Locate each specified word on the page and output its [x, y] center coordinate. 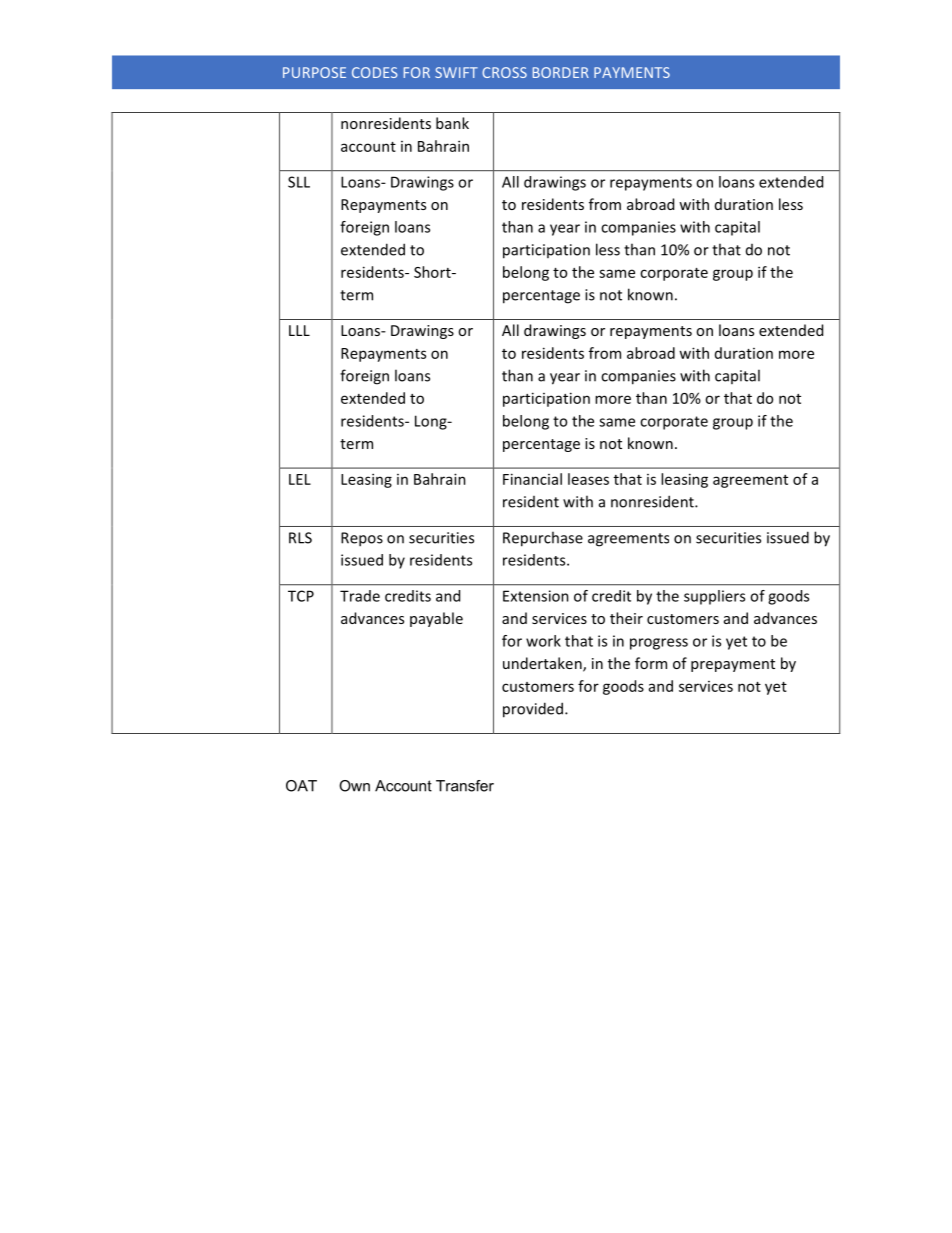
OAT [301, 786]
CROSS [504, 72]
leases [588, 479]
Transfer [465, 786]
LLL [299, 330]
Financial [532, 479]
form [651, 663]
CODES [375, 72]
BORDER [561, 72]
